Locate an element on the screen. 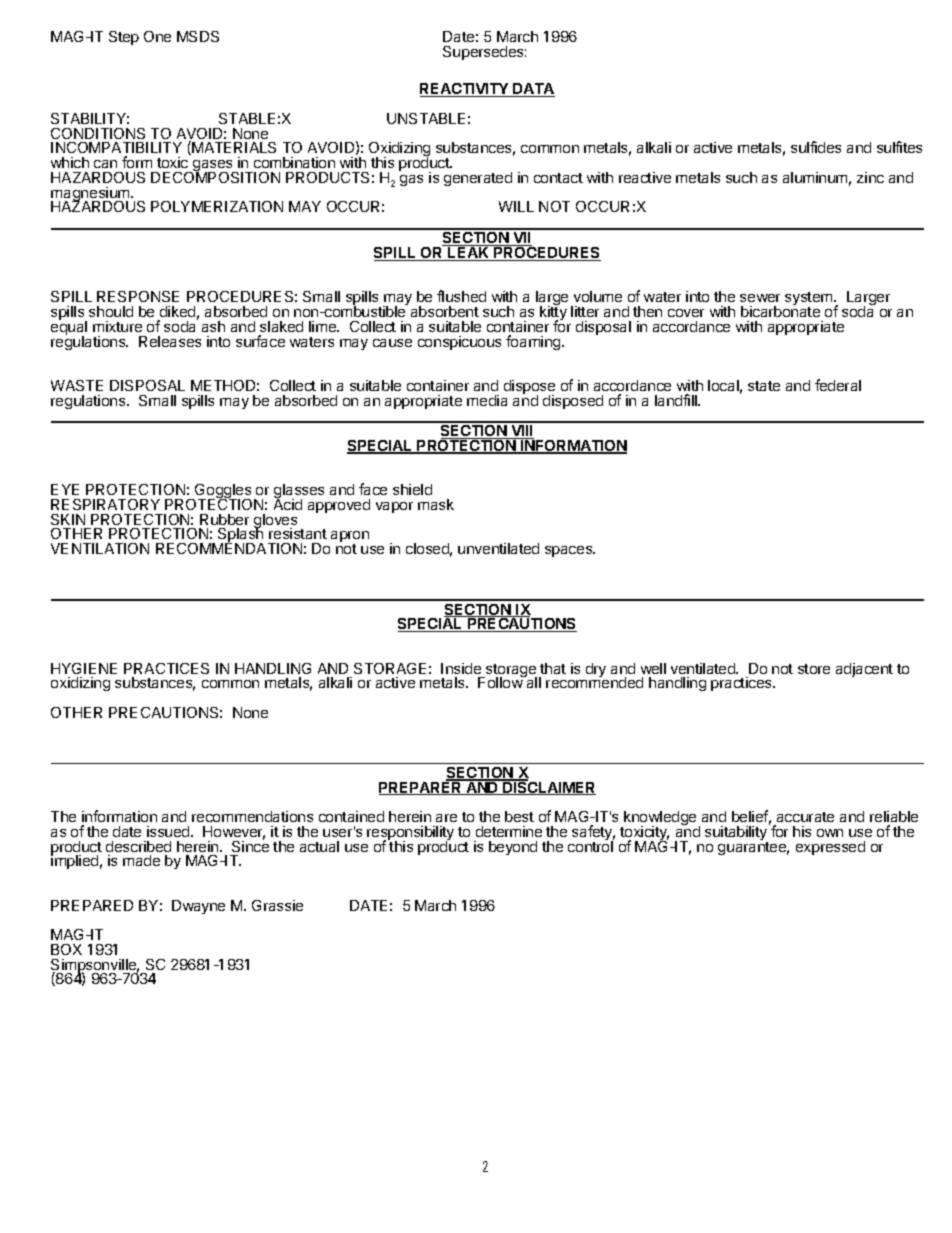  Dwayne is located at coordinates (198, 907).
